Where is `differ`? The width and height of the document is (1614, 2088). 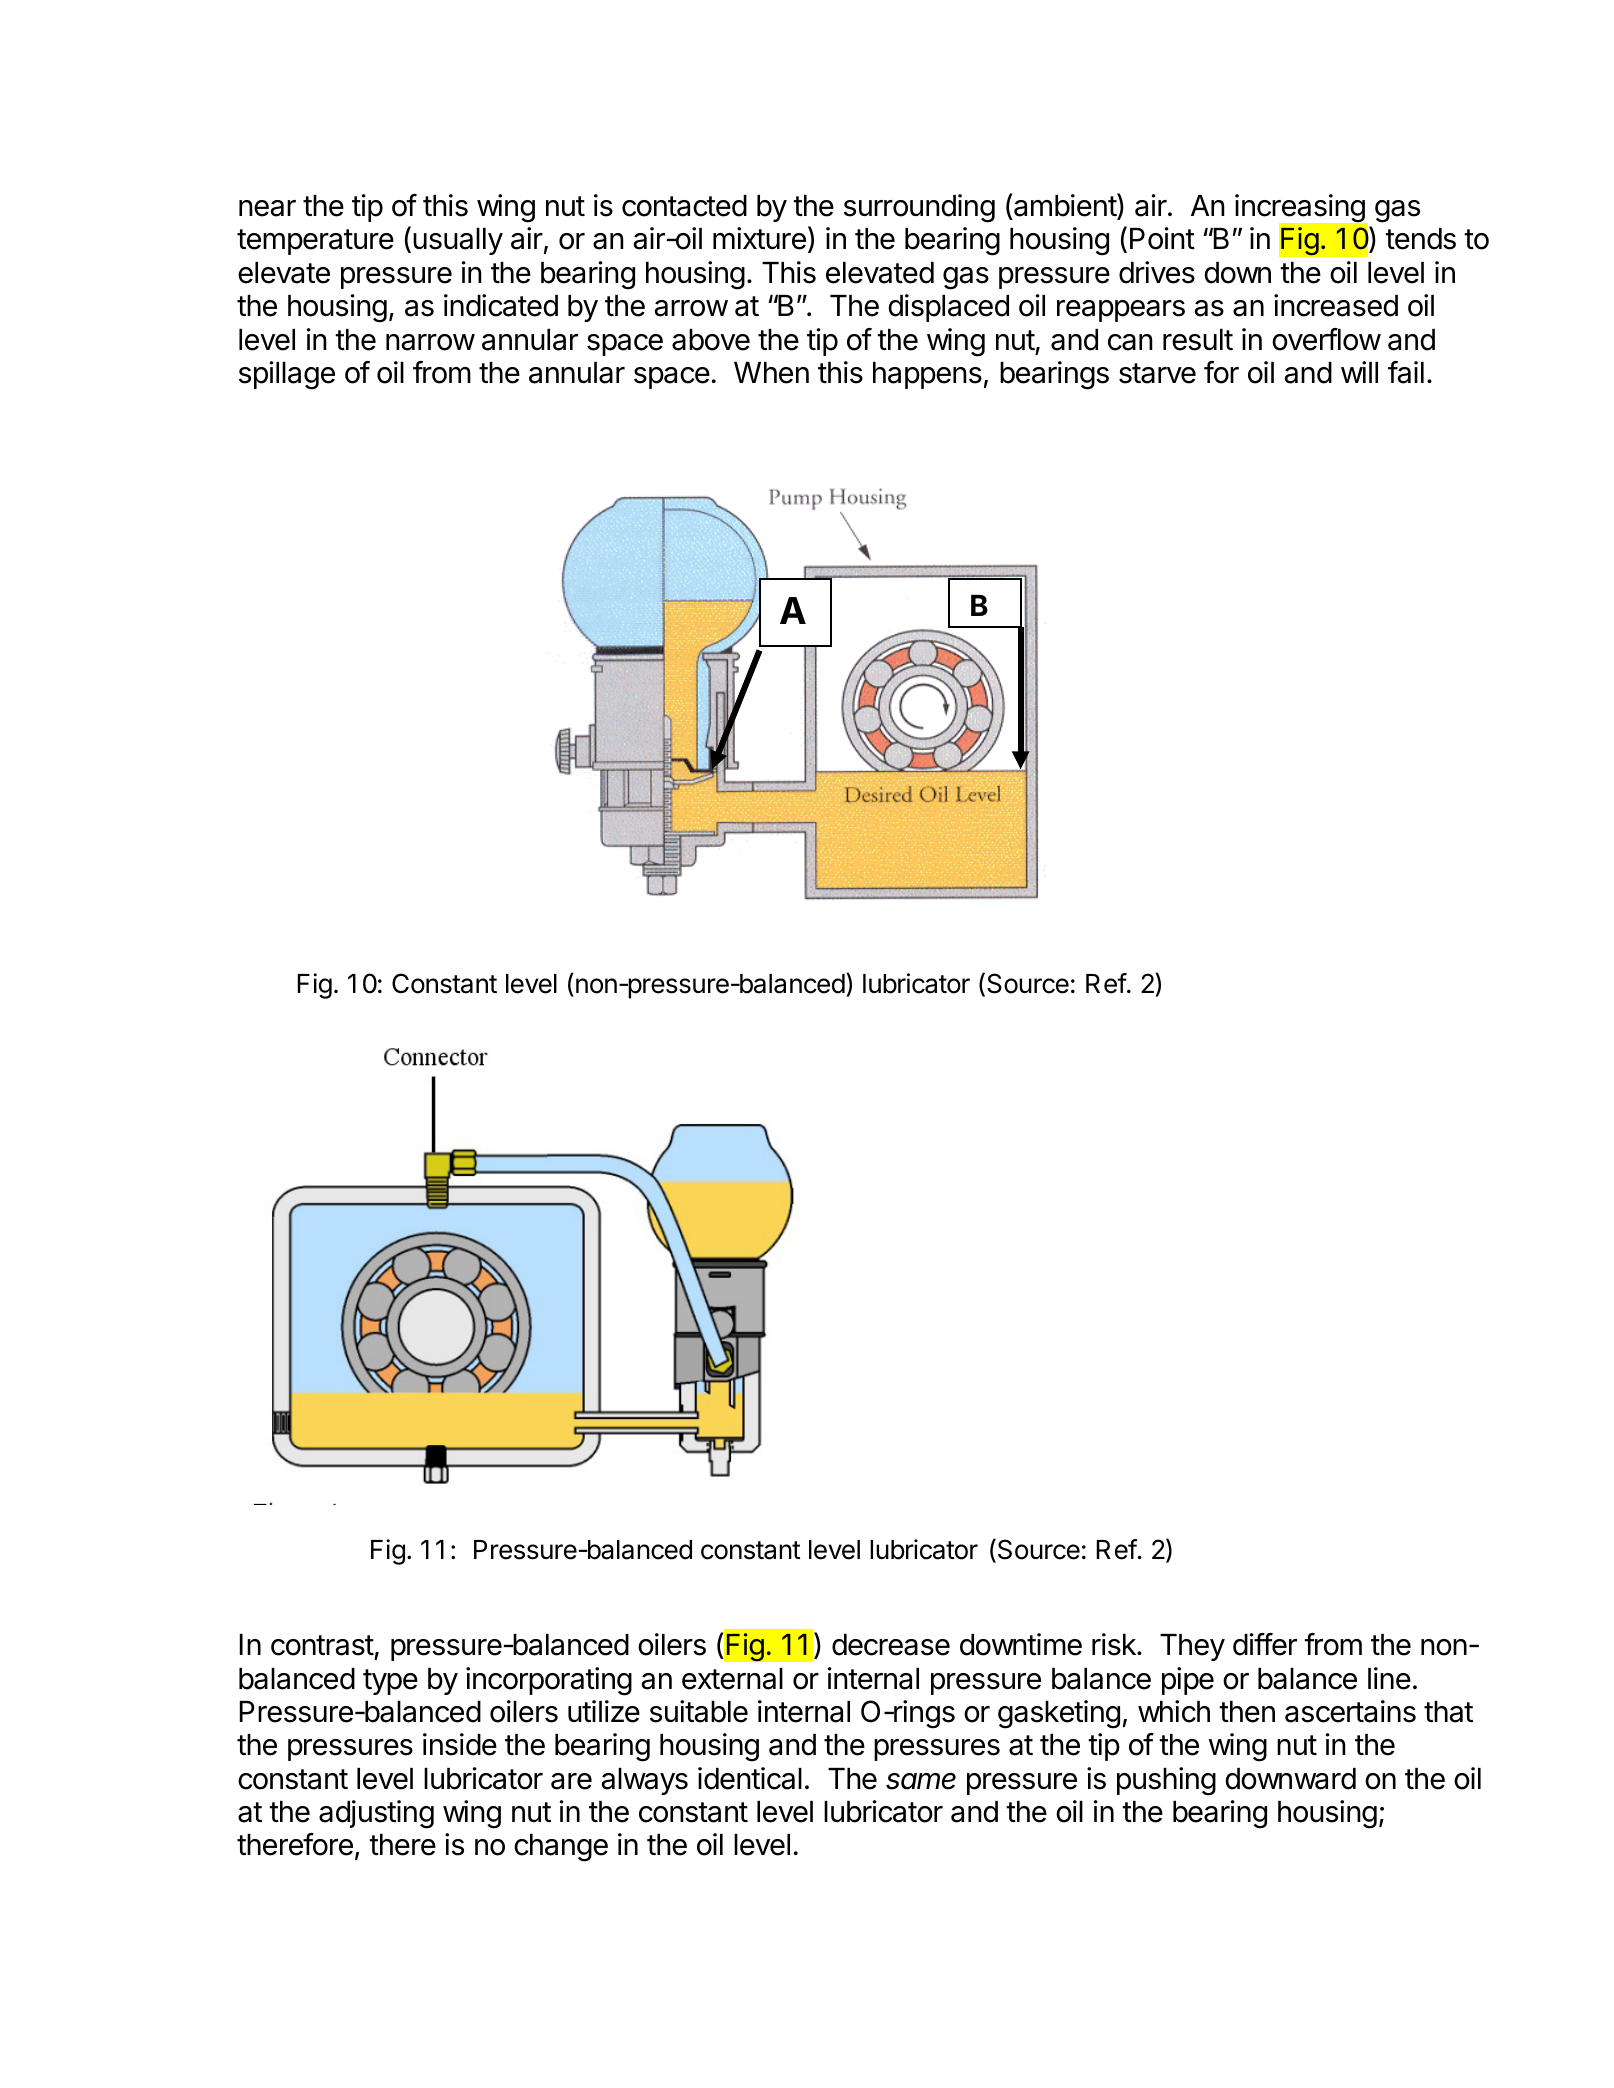
differ is located at coordinates (1265, 1644).
